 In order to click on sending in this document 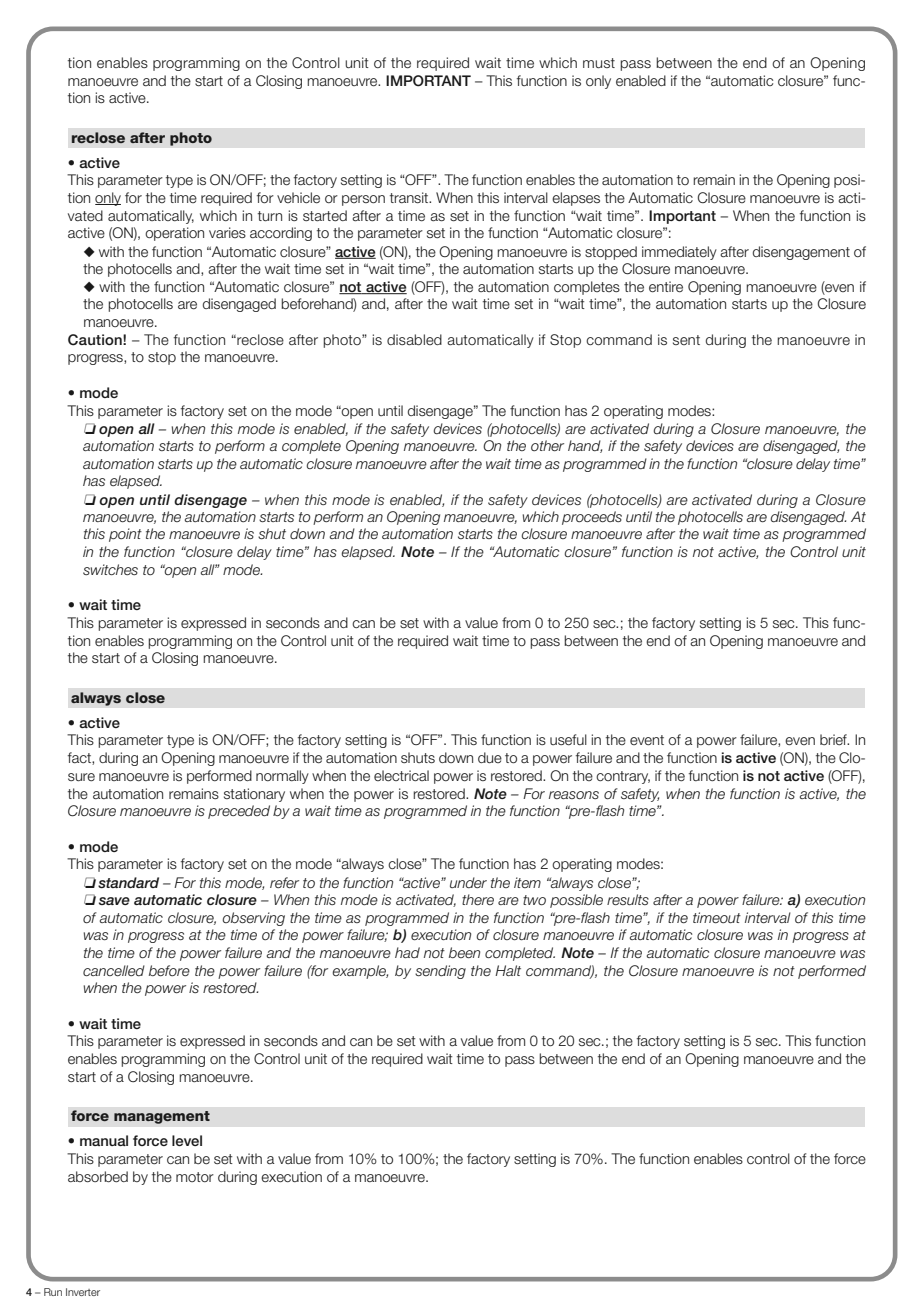, I will do `click(440, 972)`.
